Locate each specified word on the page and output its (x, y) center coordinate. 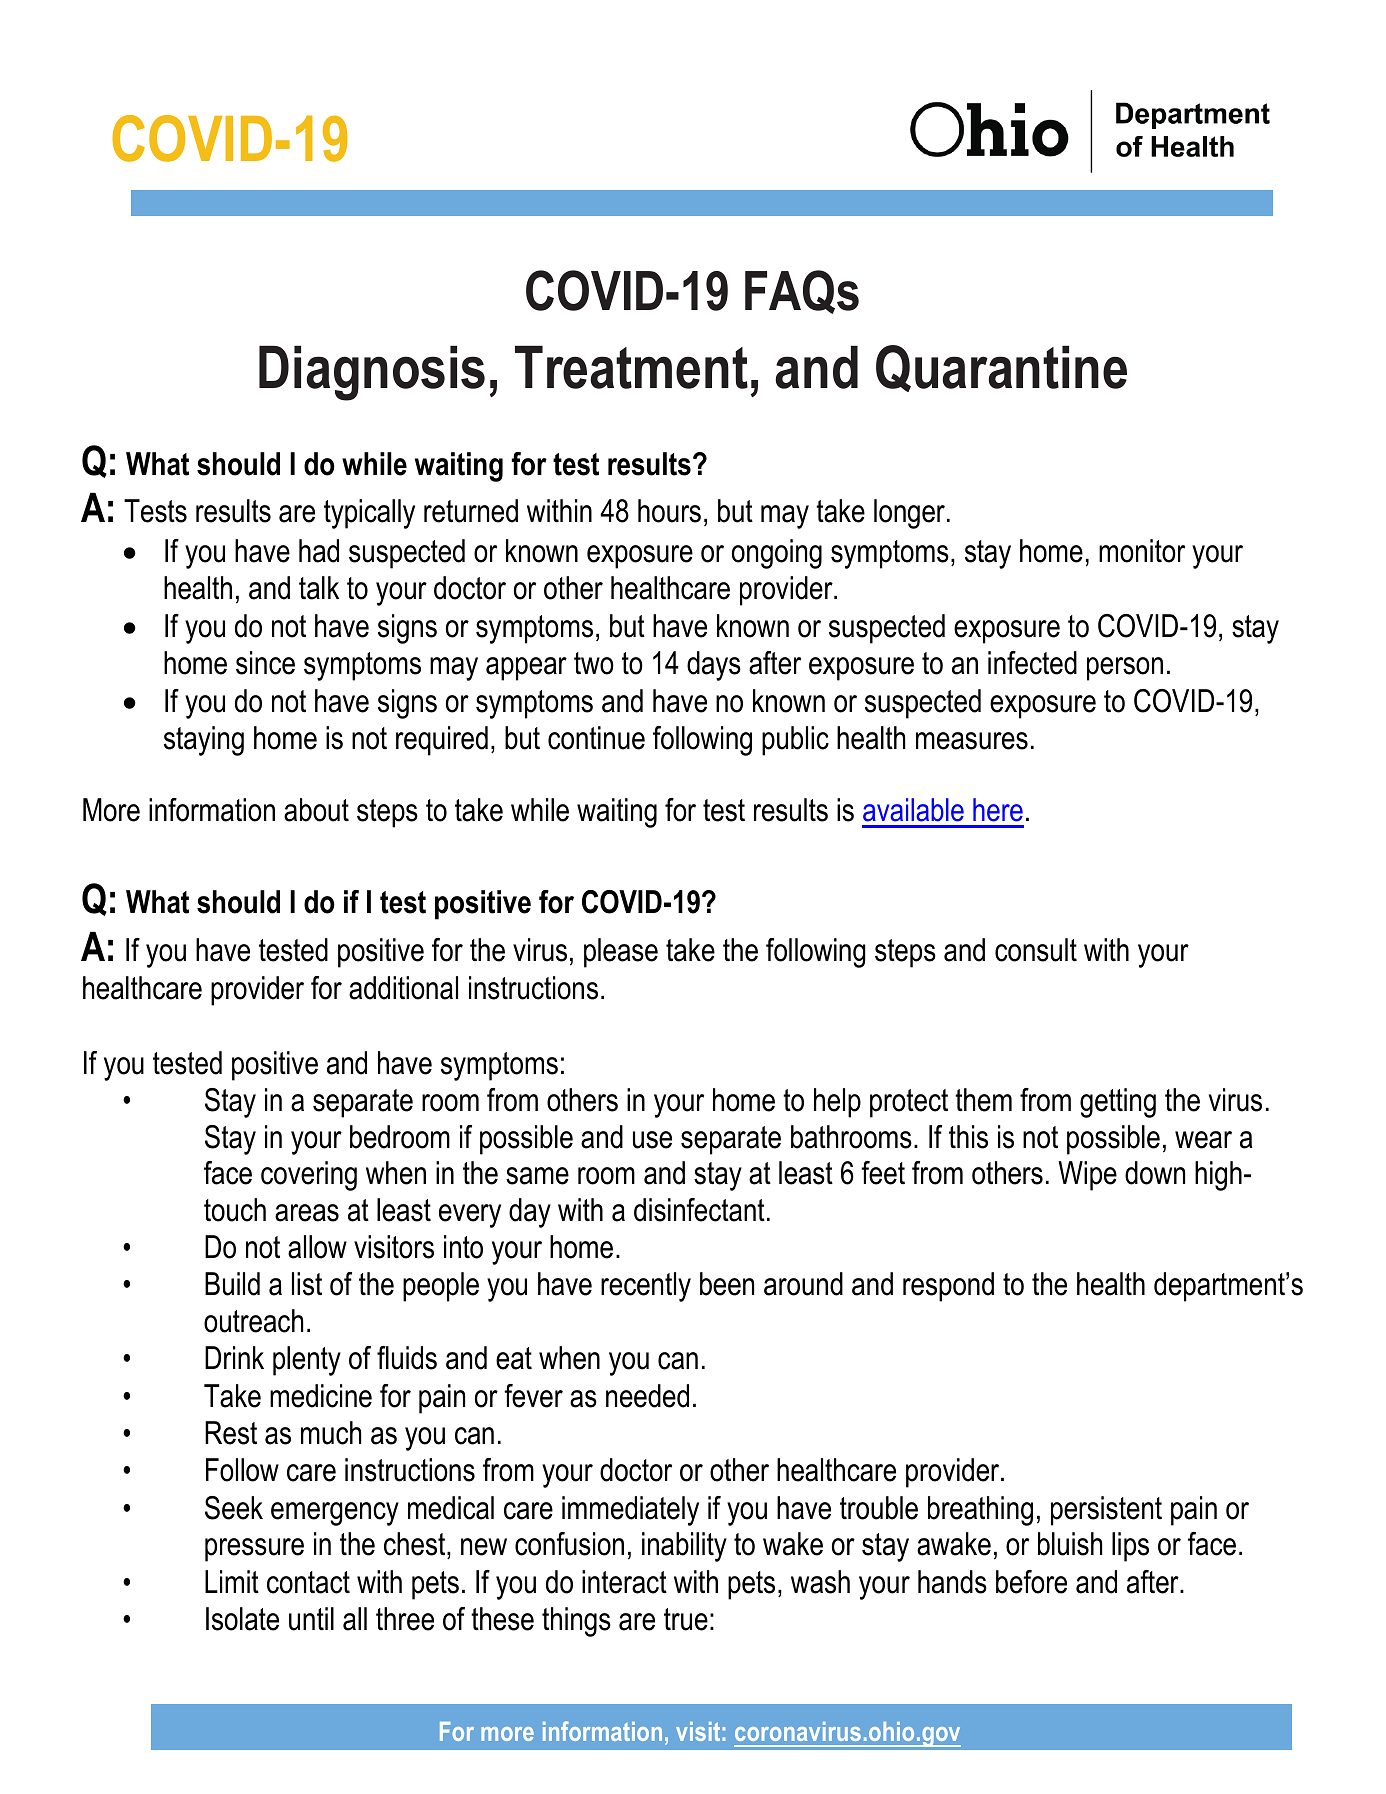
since (265, 663)
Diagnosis (372, 373)
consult (1036, 950)
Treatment (631, 367)
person (1125, 669)
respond (948, 1287)
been (727, 1284)
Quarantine (1001, 368)
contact (308, 1582)
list (307, 1284)
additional (403, 988)
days (714, 666)
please (621, 953)
